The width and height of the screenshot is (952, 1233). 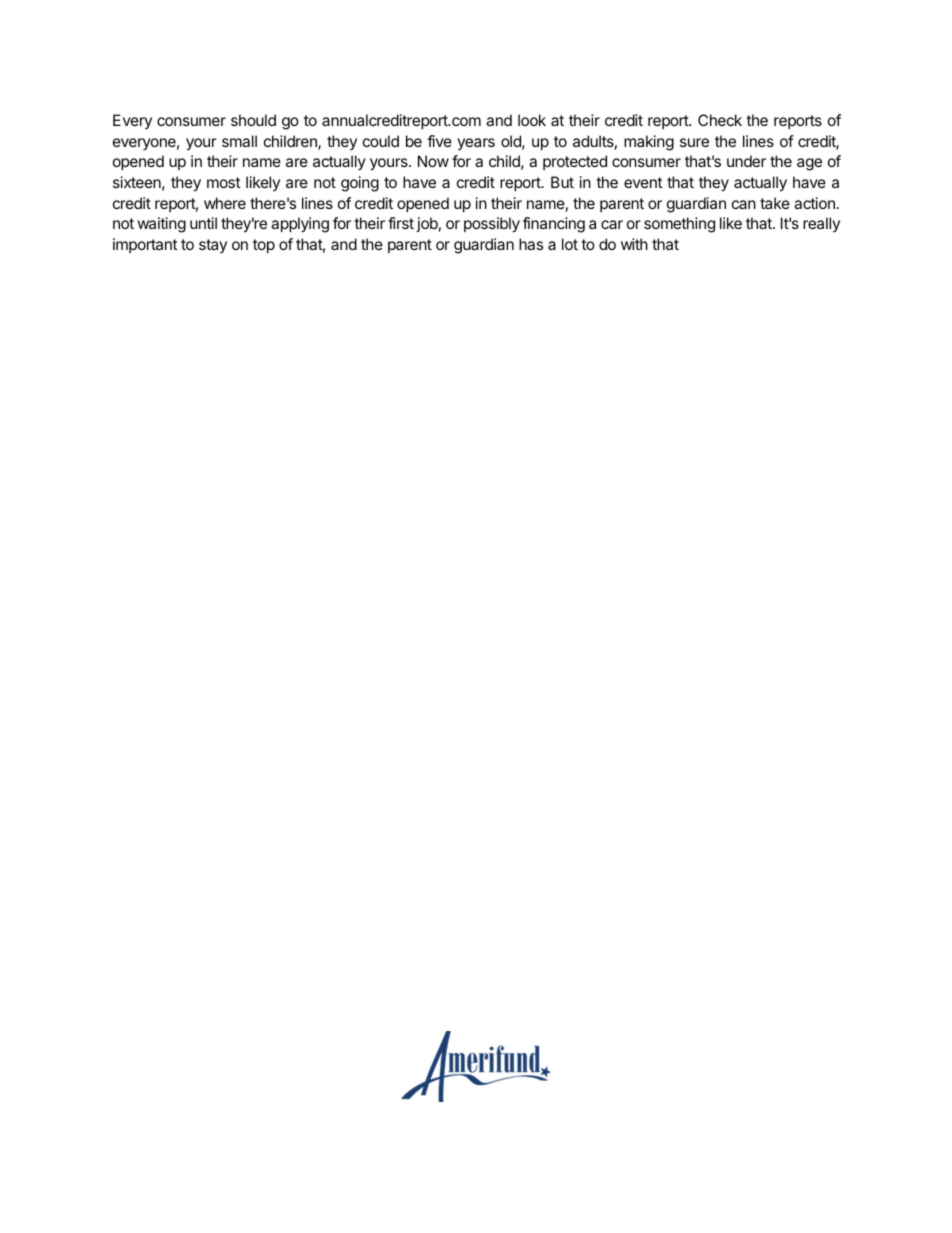 I want to click on Check, so click(x=720, y=120).
